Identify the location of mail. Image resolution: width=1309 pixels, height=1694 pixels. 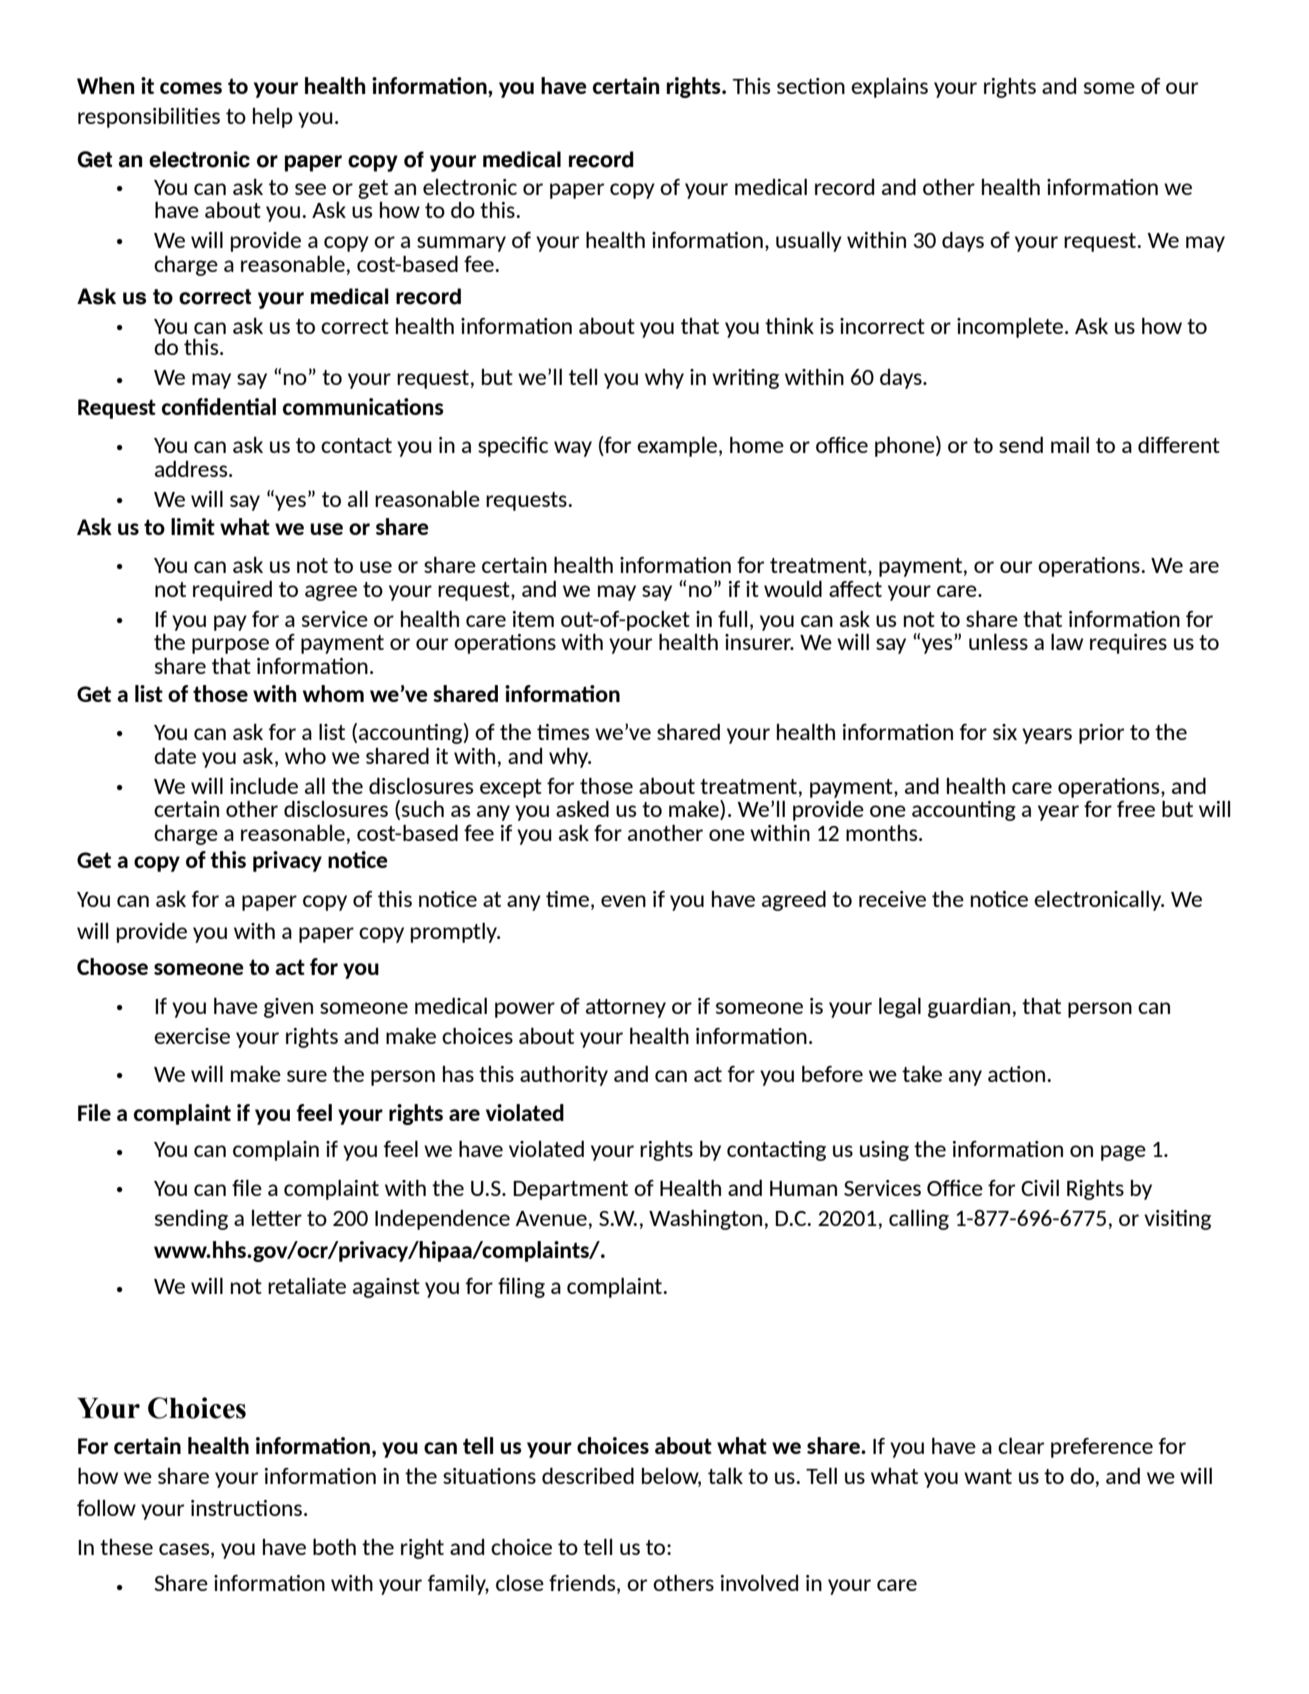
(1070, 444).
